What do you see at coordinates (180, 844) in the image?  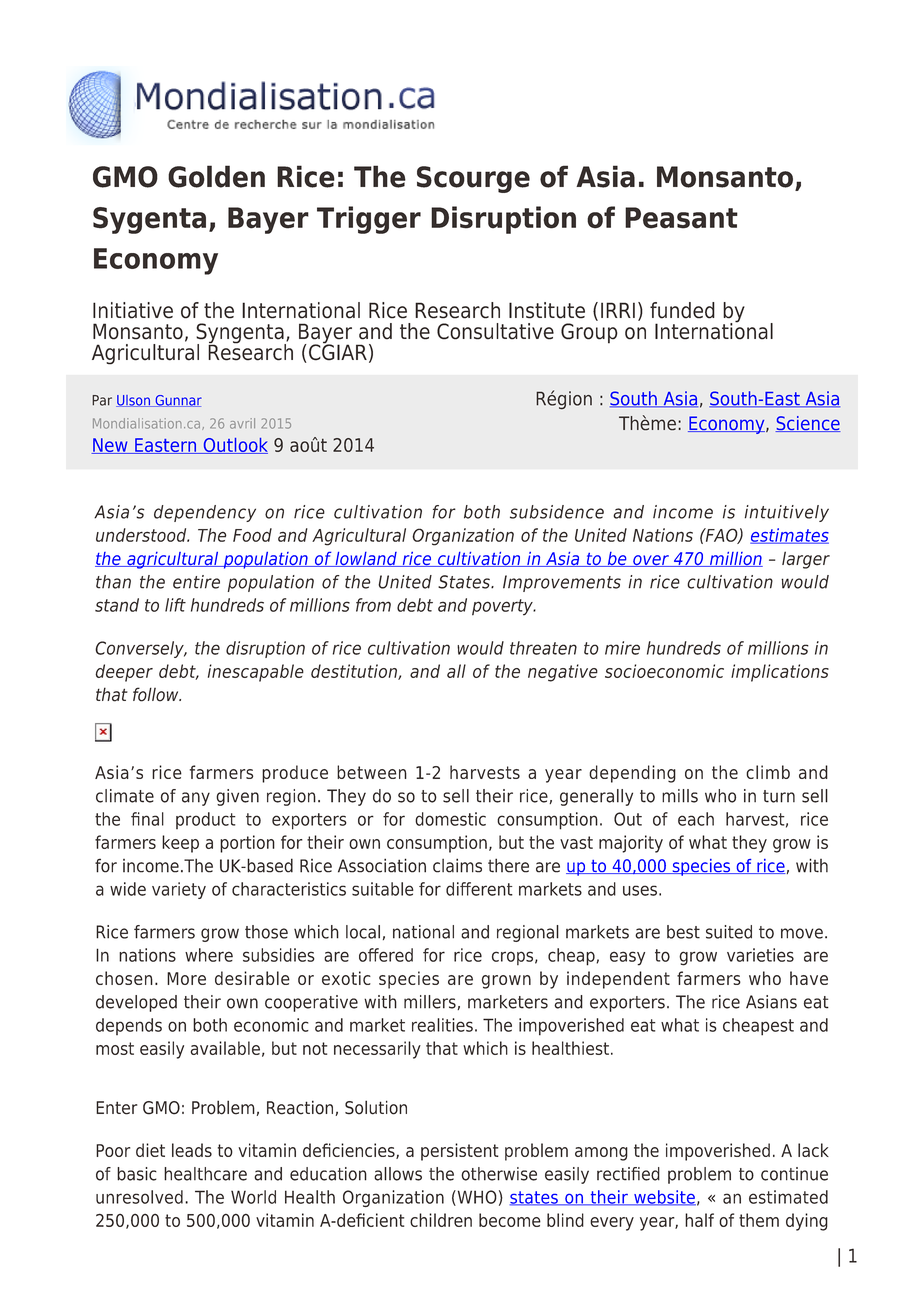 I see `keep` at bounding box center [180, 844].
